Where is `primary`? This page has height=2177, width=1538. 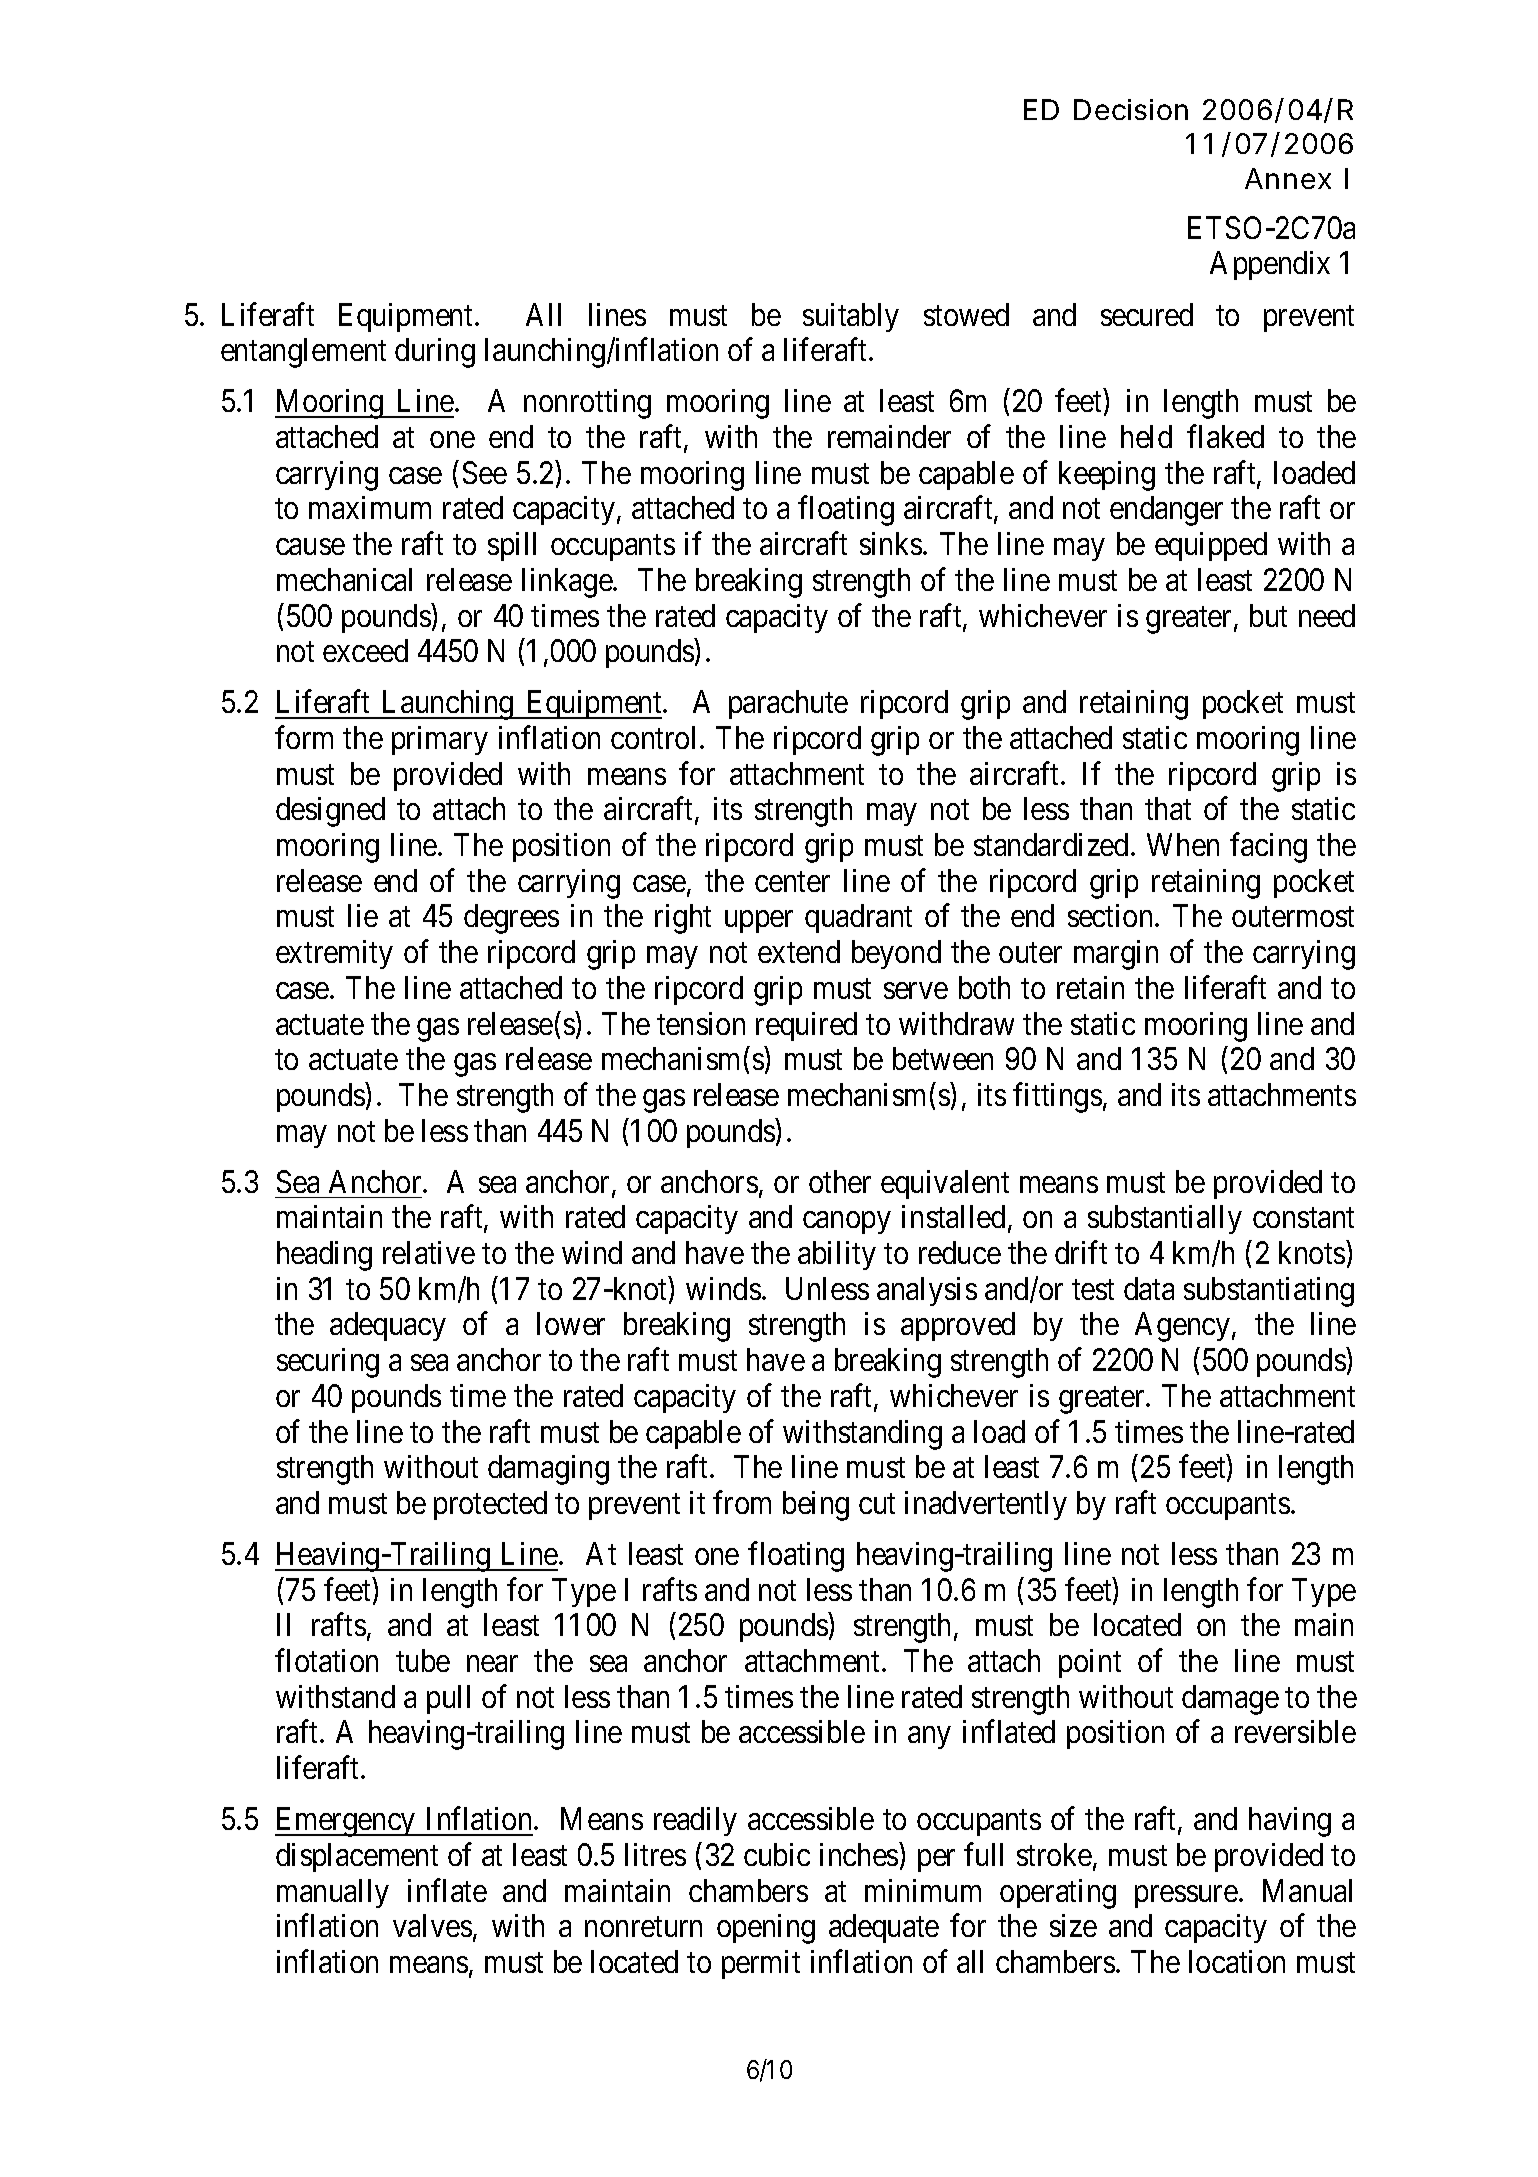 primary is located at coordinates (440, 740).
